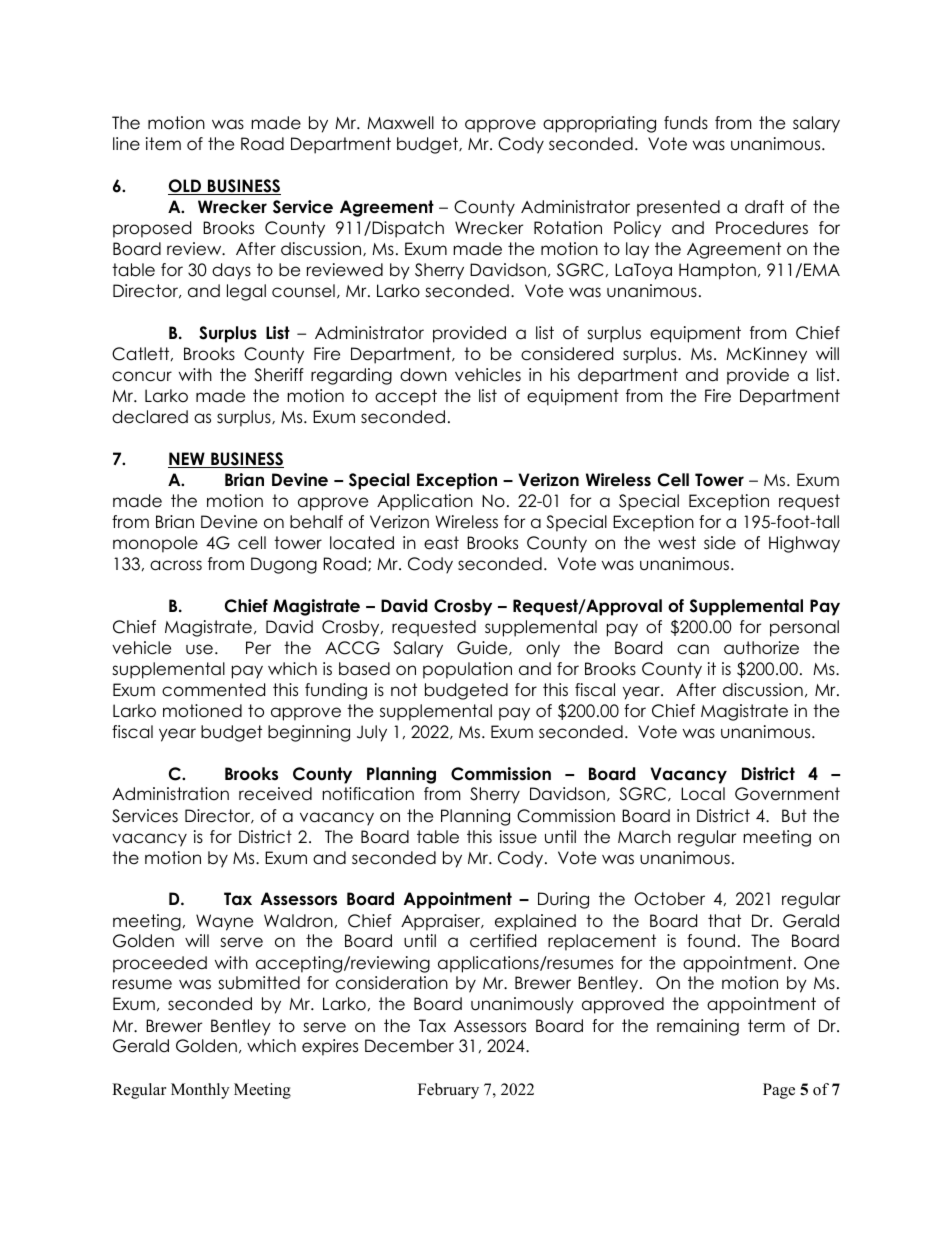  What do you see at coordinates (686, 123) in the screenshot?
I see `funds` at bounding box center [686, 123].
